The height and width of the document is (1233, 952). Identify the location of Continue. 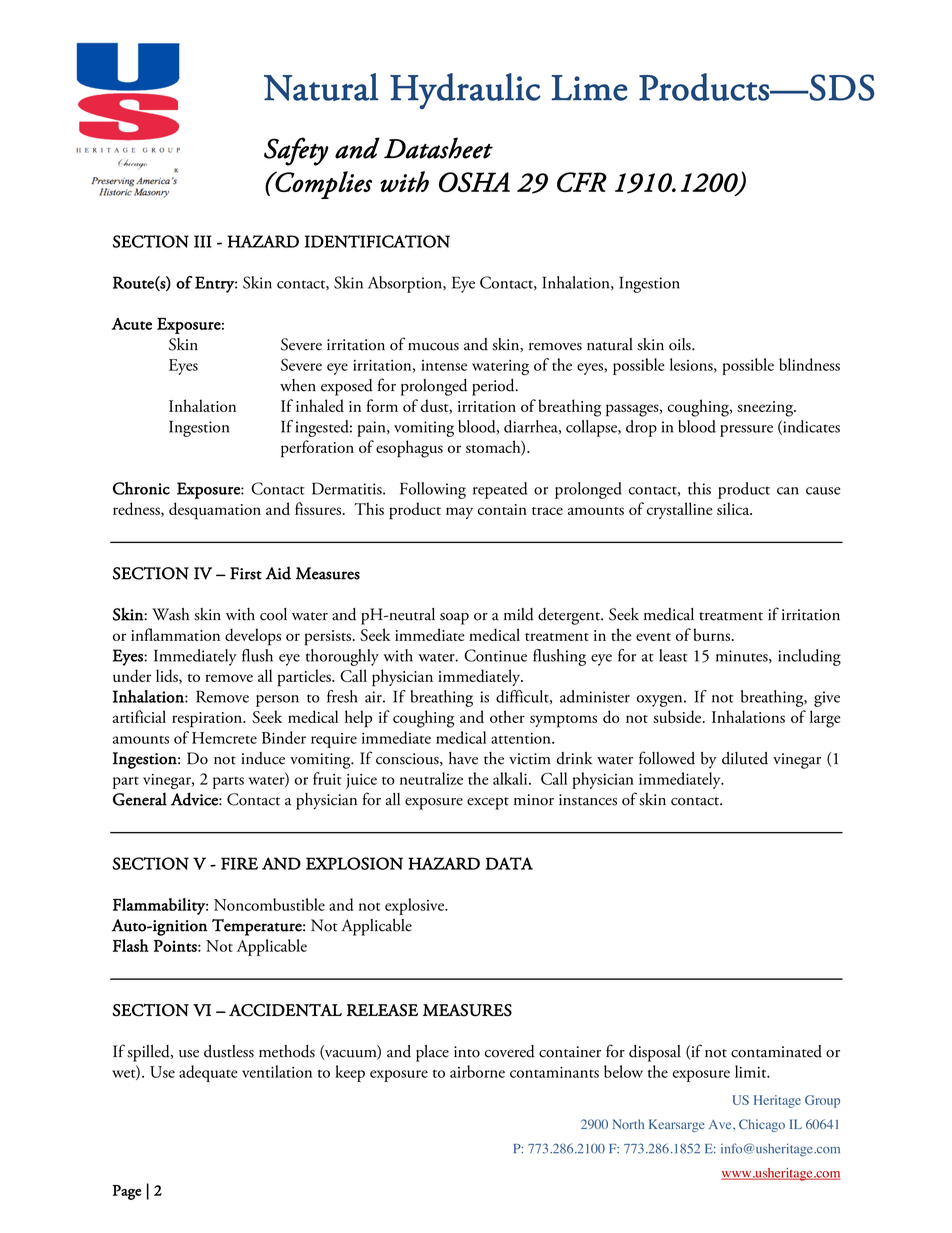
(495, 655).
